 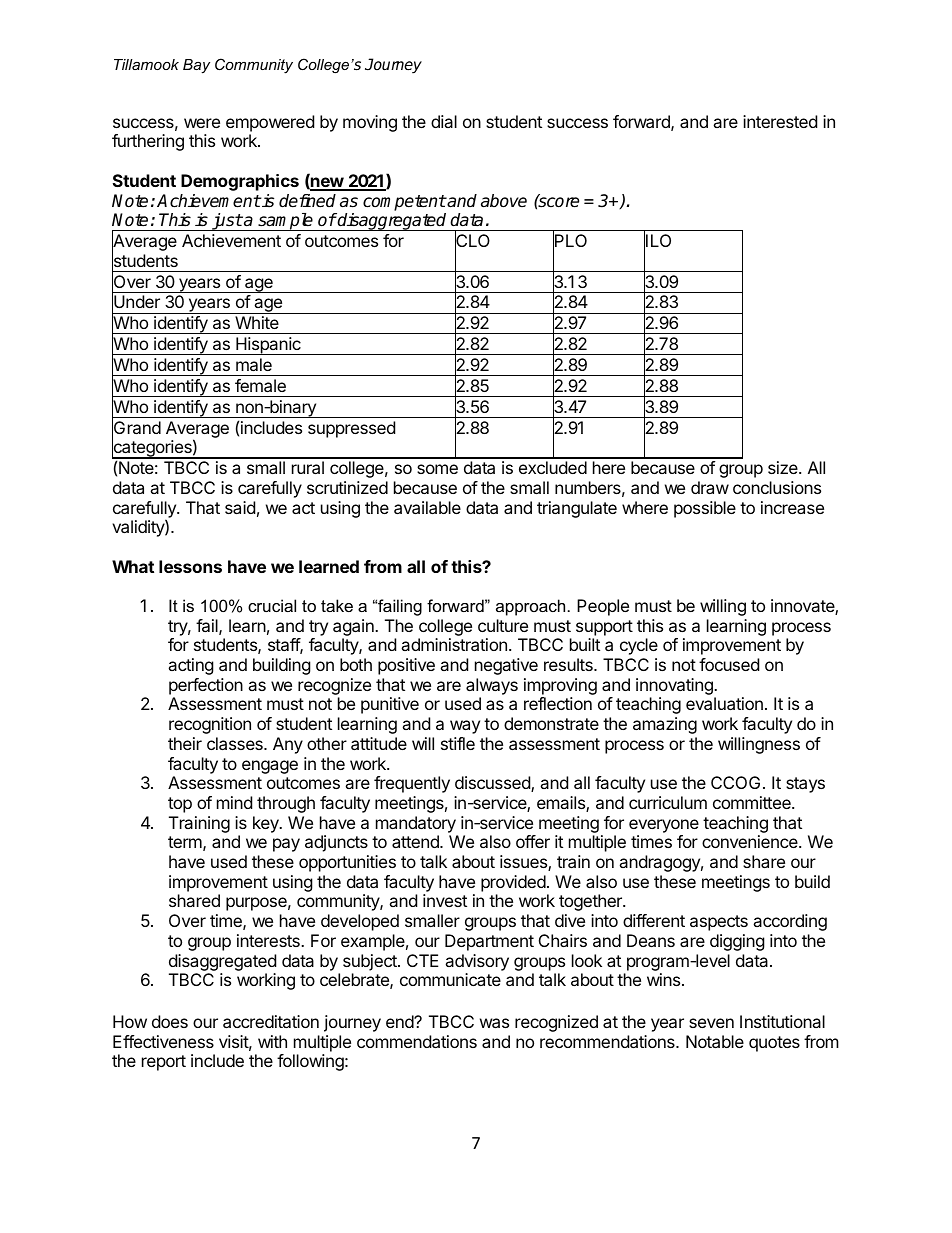 What do you see at coordinates (494, 1023) in the page?
I see `was` at bounding box center [494, 1023].
